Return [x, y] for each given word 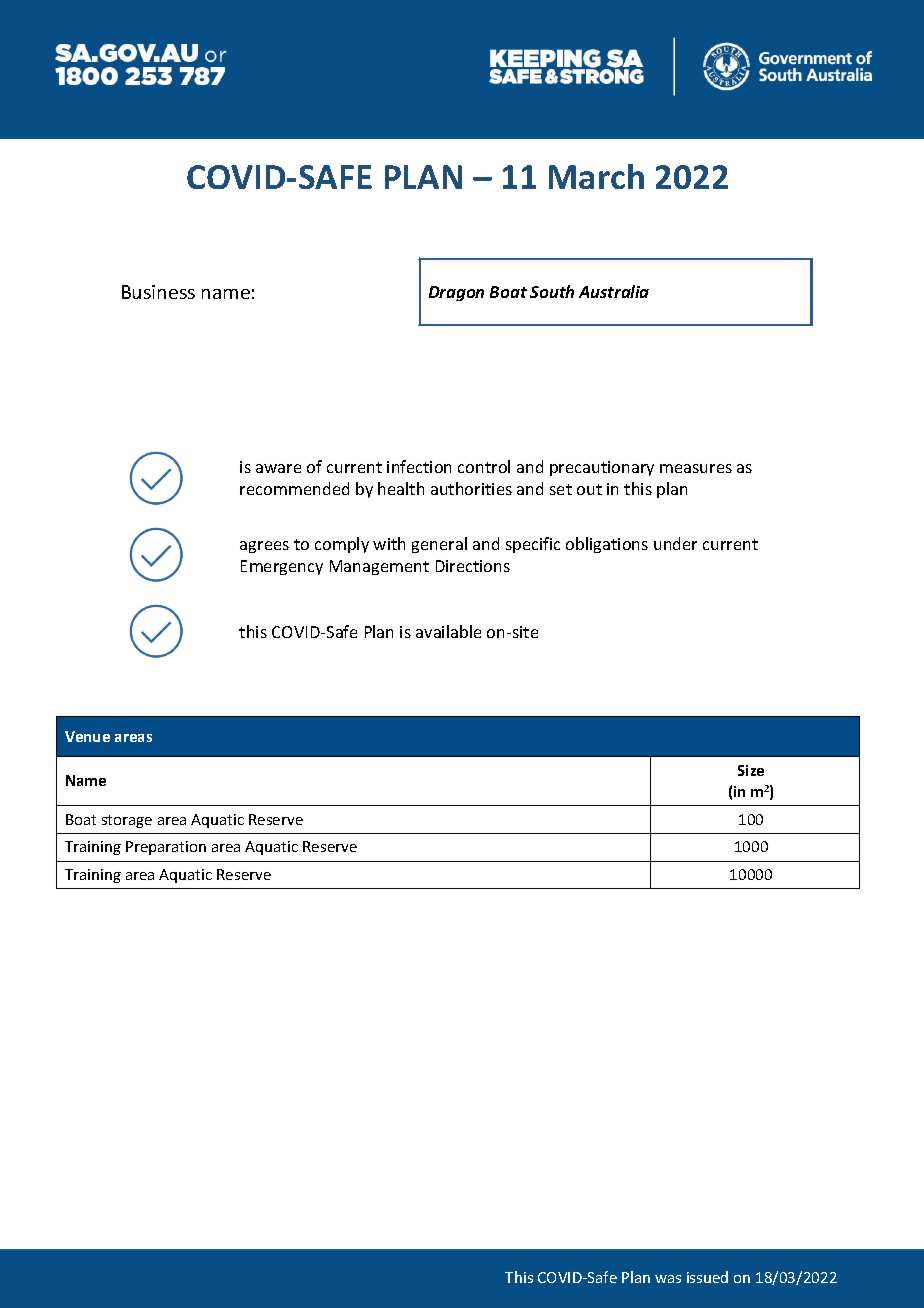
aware [278, 468]
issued [707, 1277]
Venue [87, 736]
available [448, 631]
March [596, 176]
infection [419, 466]
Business [158, 292]
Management [379, 567]
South [552, 291]
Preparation [166, 848]
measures [696, 468]
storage [127, 821]
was [668, 1279]
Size [751, 770]
